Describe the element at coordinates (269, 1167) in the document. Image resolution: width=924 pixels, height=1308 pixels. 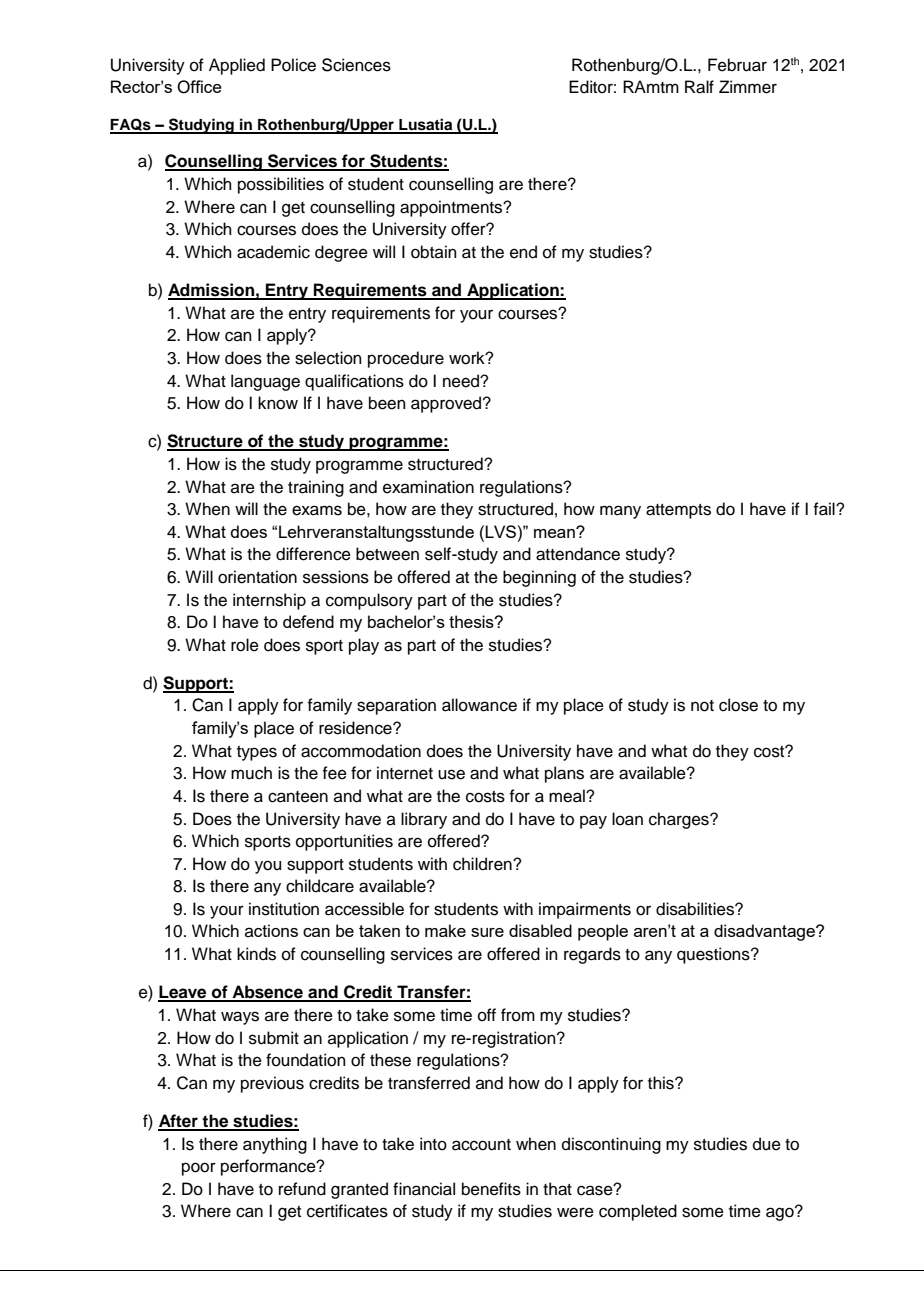
I see `performance` at that location.
